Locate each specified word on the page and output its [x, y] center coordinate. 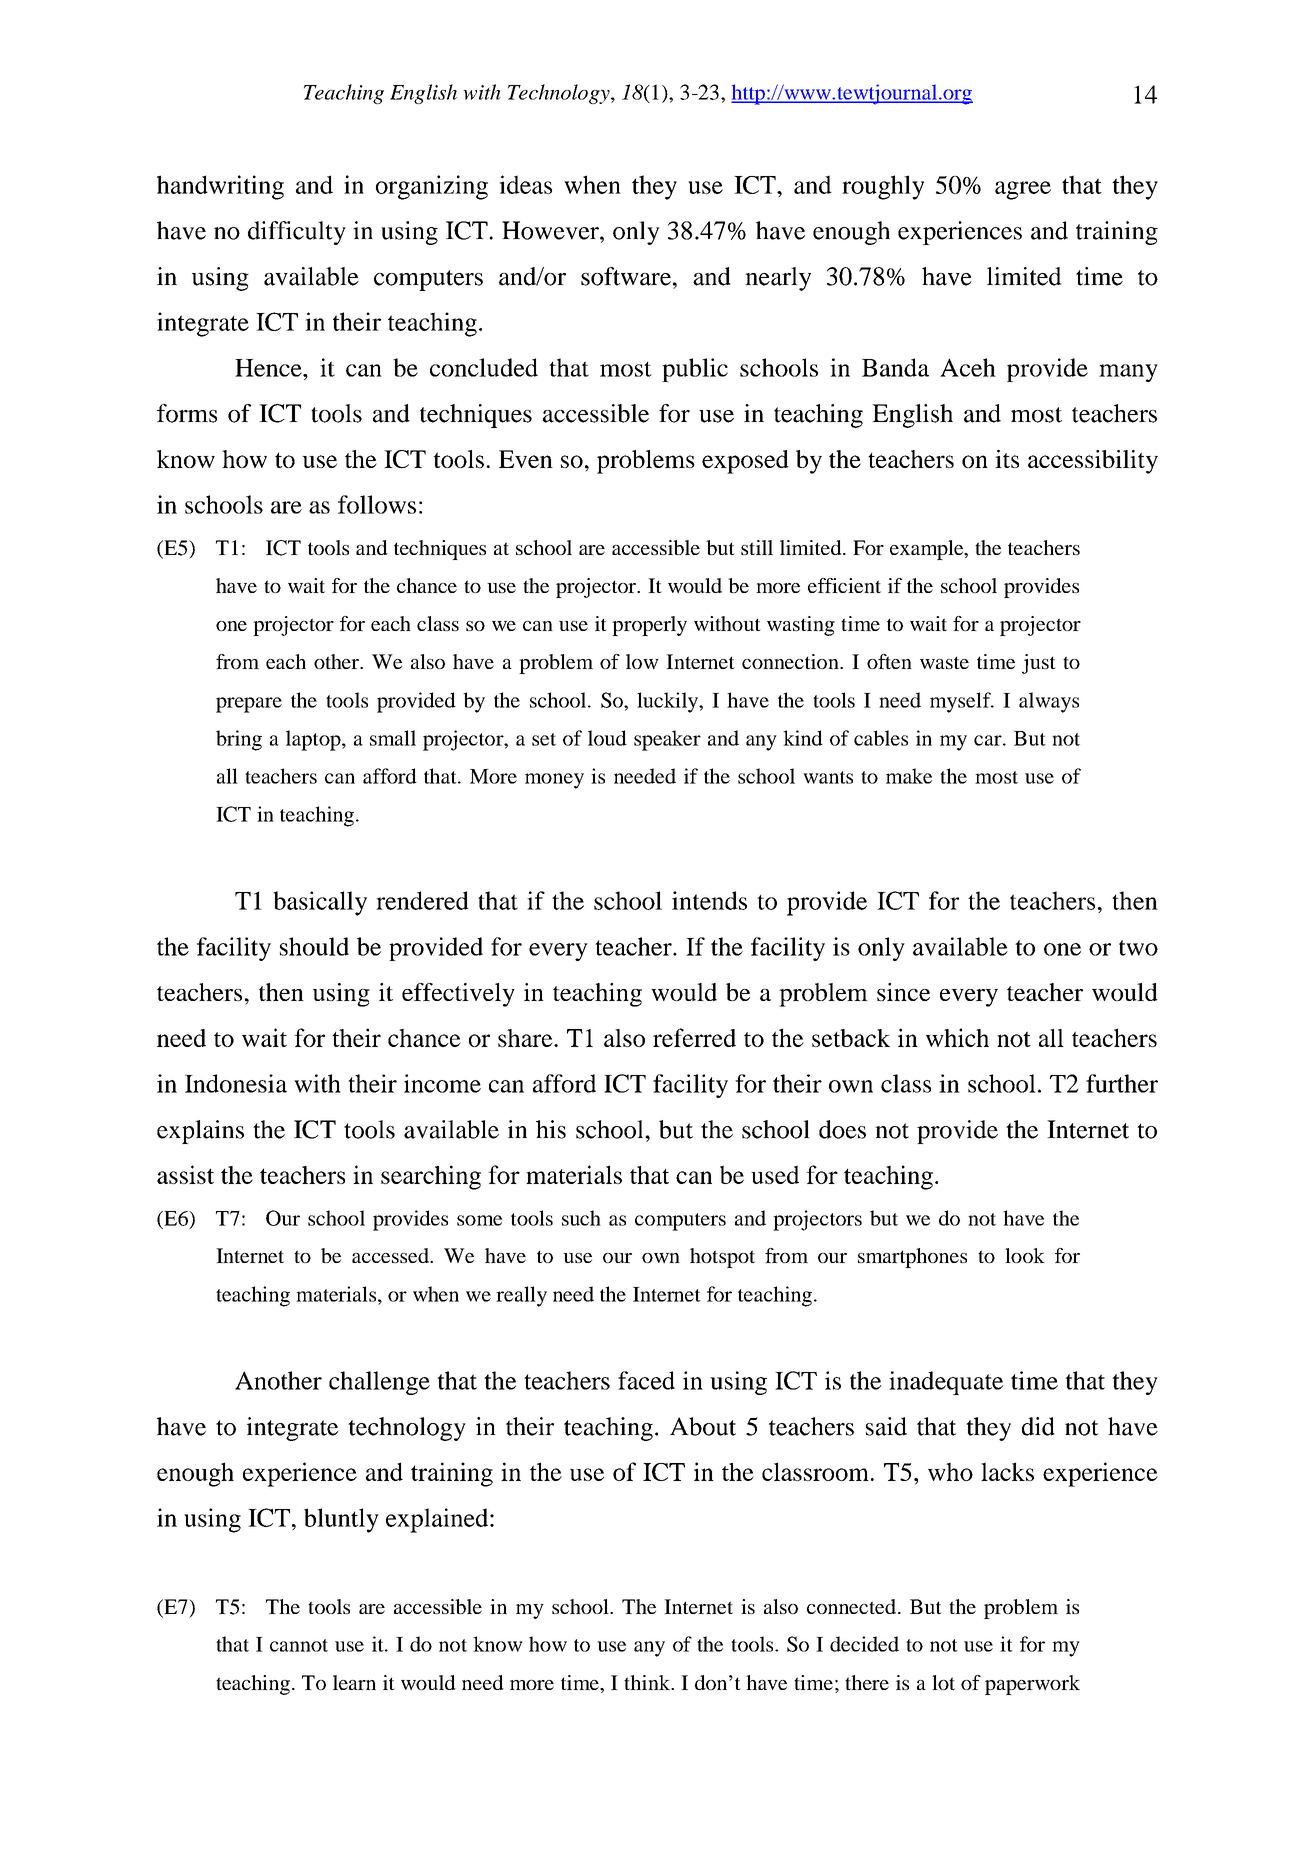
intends [709, 900]
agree [1023, 190]
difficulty [297, 233]
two [1138, 948]
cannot [299, 1645]
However [551, 230]
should [314, 946]
